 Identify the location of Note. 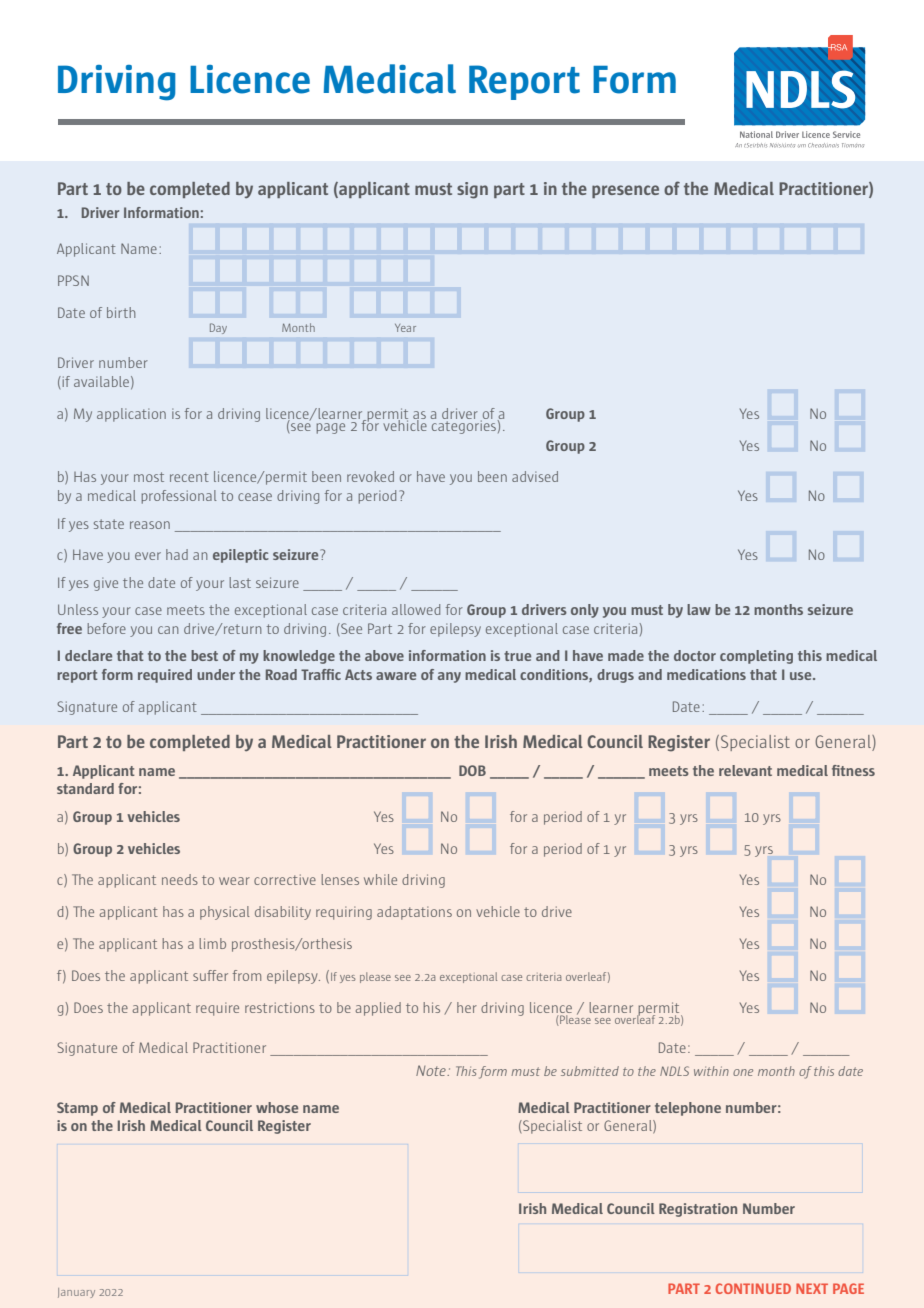
(432, 1070).
